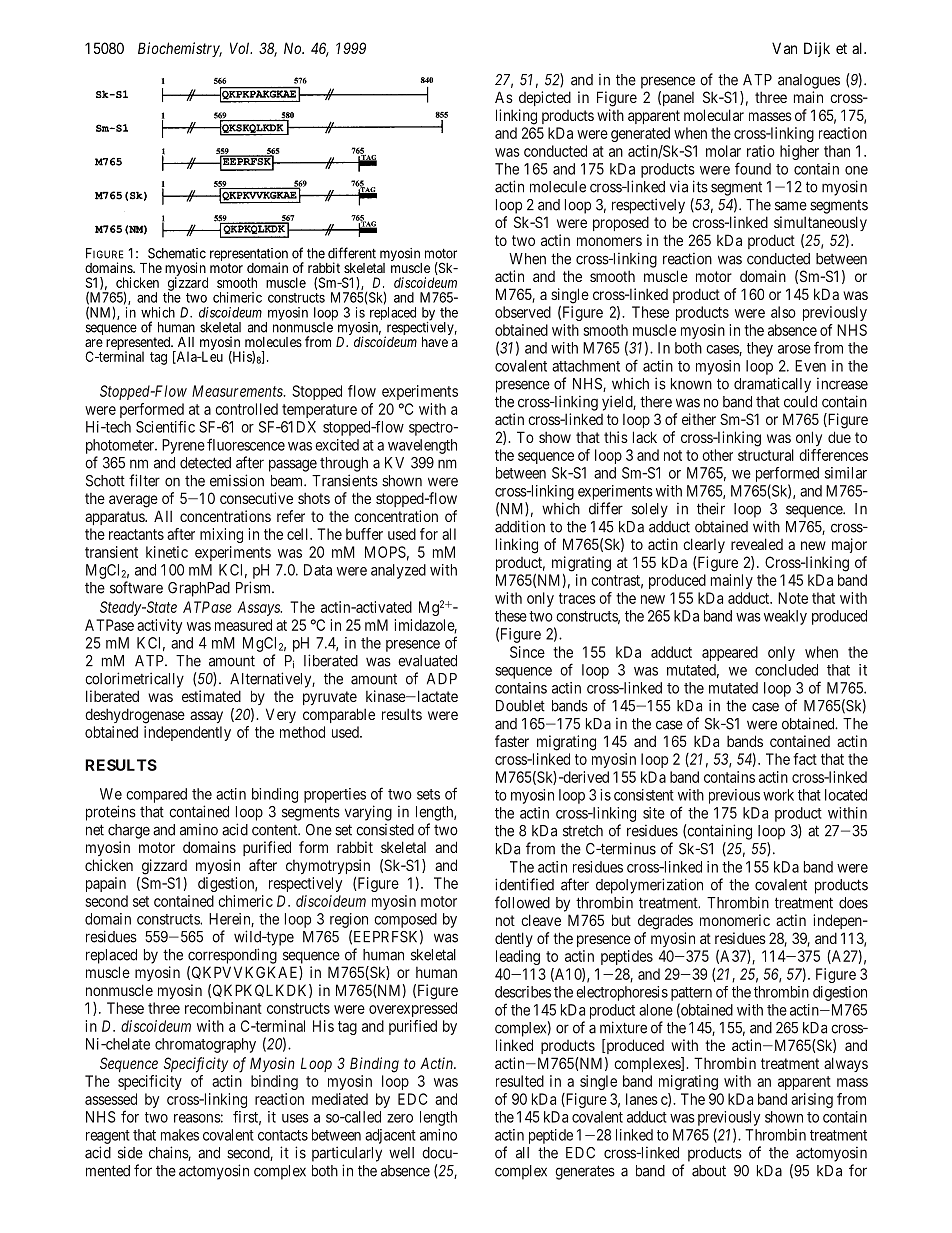 The width and height of the screenshot is (952, 1233). Describe the element at coordinates (527, 652) in the screenshot. I see `Since` at that location.
